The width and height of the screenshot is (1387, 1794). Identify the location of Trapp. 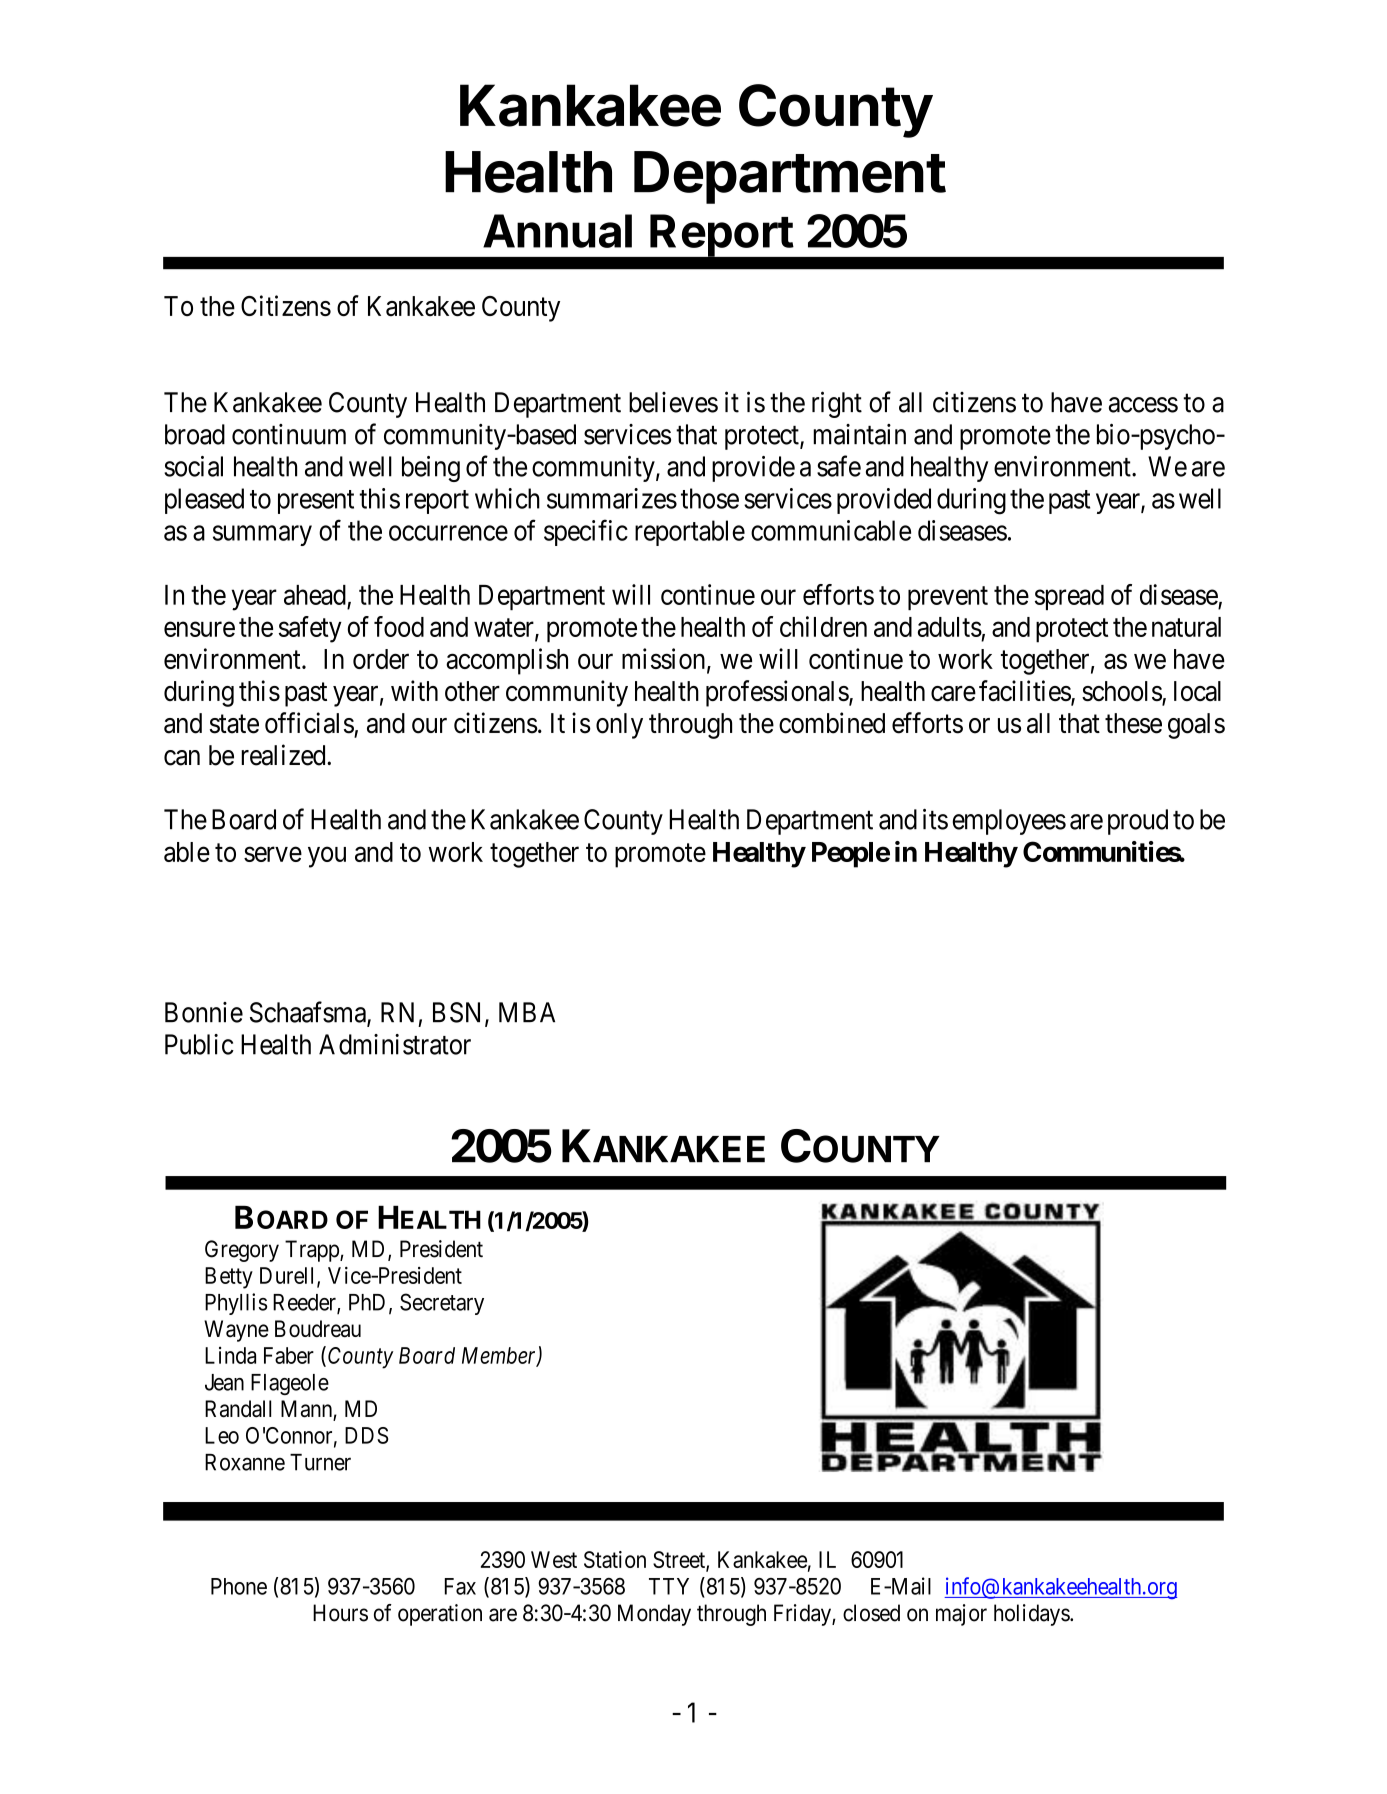
(313, 1251).
